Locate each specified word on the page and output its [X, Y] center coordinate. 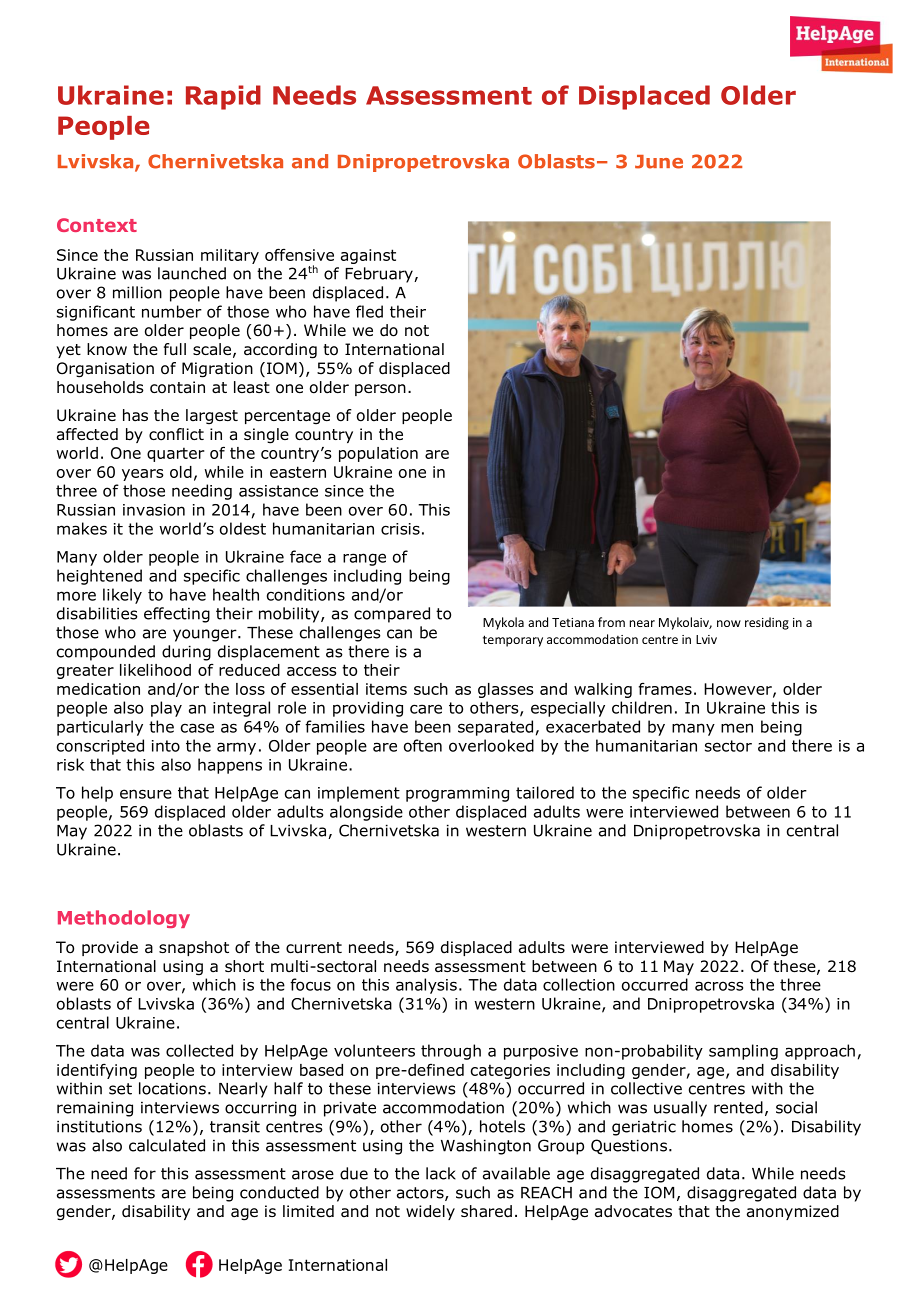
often [423, 745]
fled [369, 311]
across [719, 986]
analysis [426, 986]
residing [767, 623]
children [642, 707]
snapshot [194, 948]
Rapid [223, 97]
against [368, 256]
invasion [154, 510]
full [175, 349]
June [659, 162]
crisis [400, 529]
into [166, 746]
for [145, 1173]
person [380, 390]
